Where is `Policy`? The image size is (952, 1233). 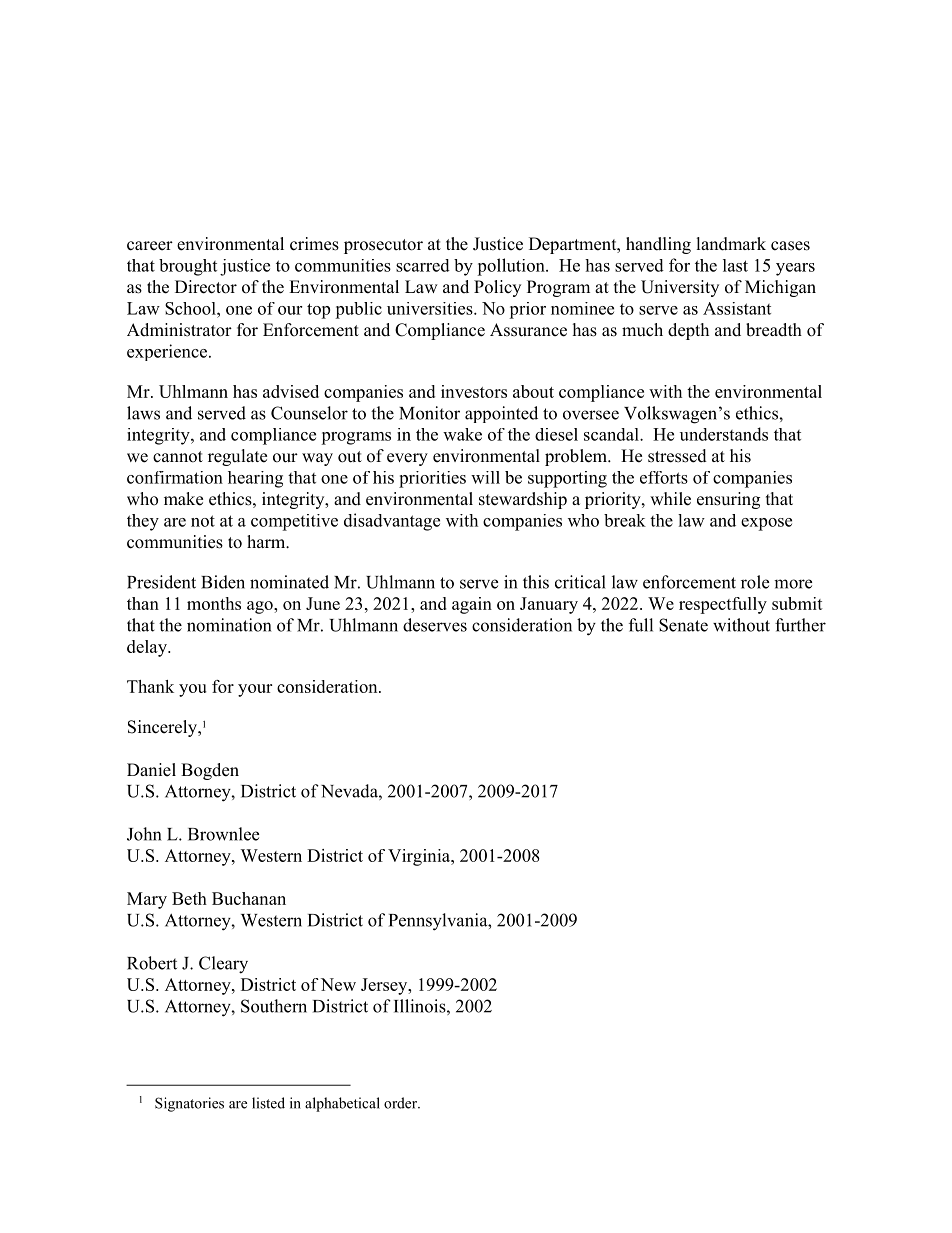 Policy is located at coordinates (497, 288).
